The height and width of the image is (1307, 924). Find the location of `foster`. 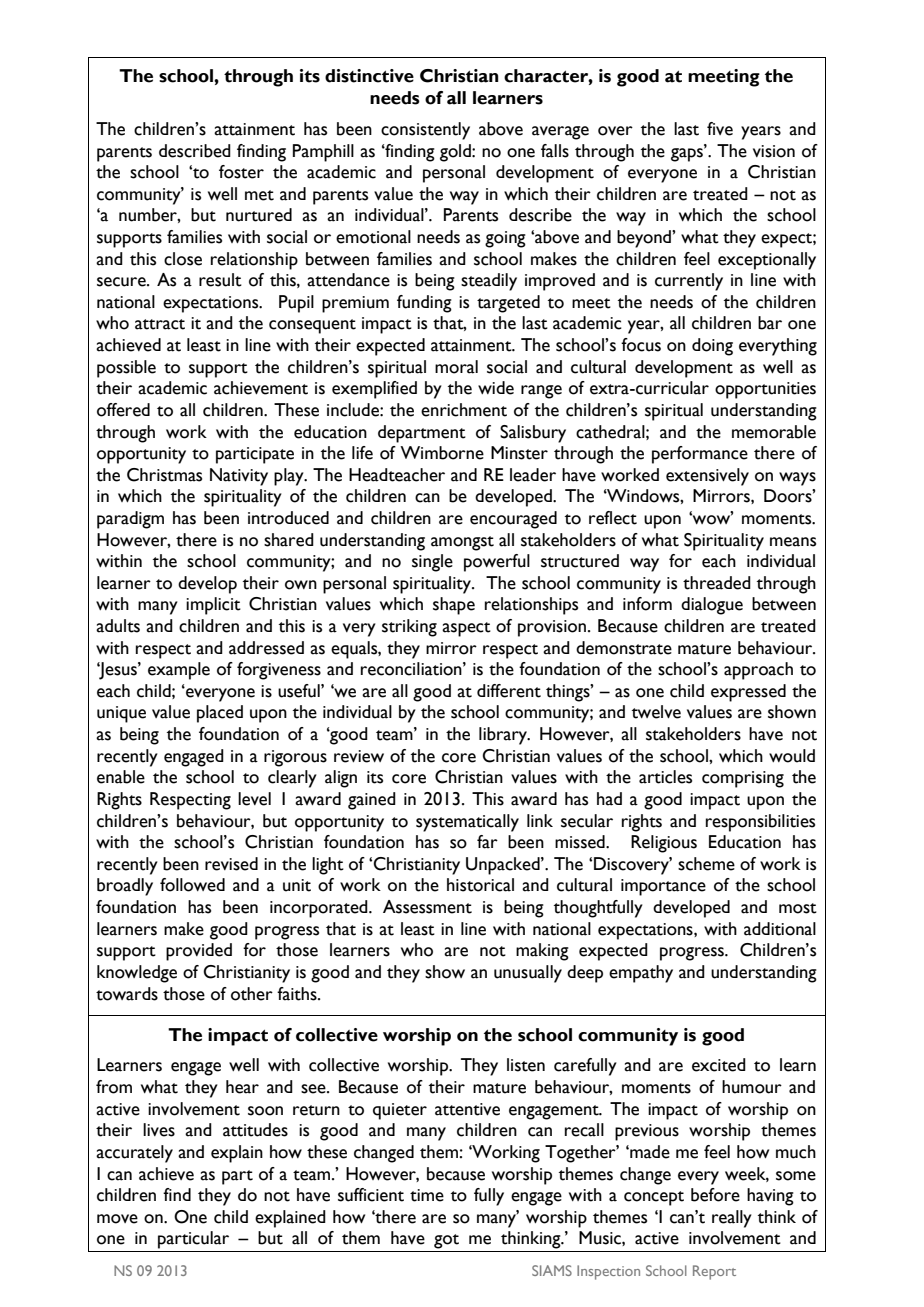

foster is located at coordinates (241, 172).
